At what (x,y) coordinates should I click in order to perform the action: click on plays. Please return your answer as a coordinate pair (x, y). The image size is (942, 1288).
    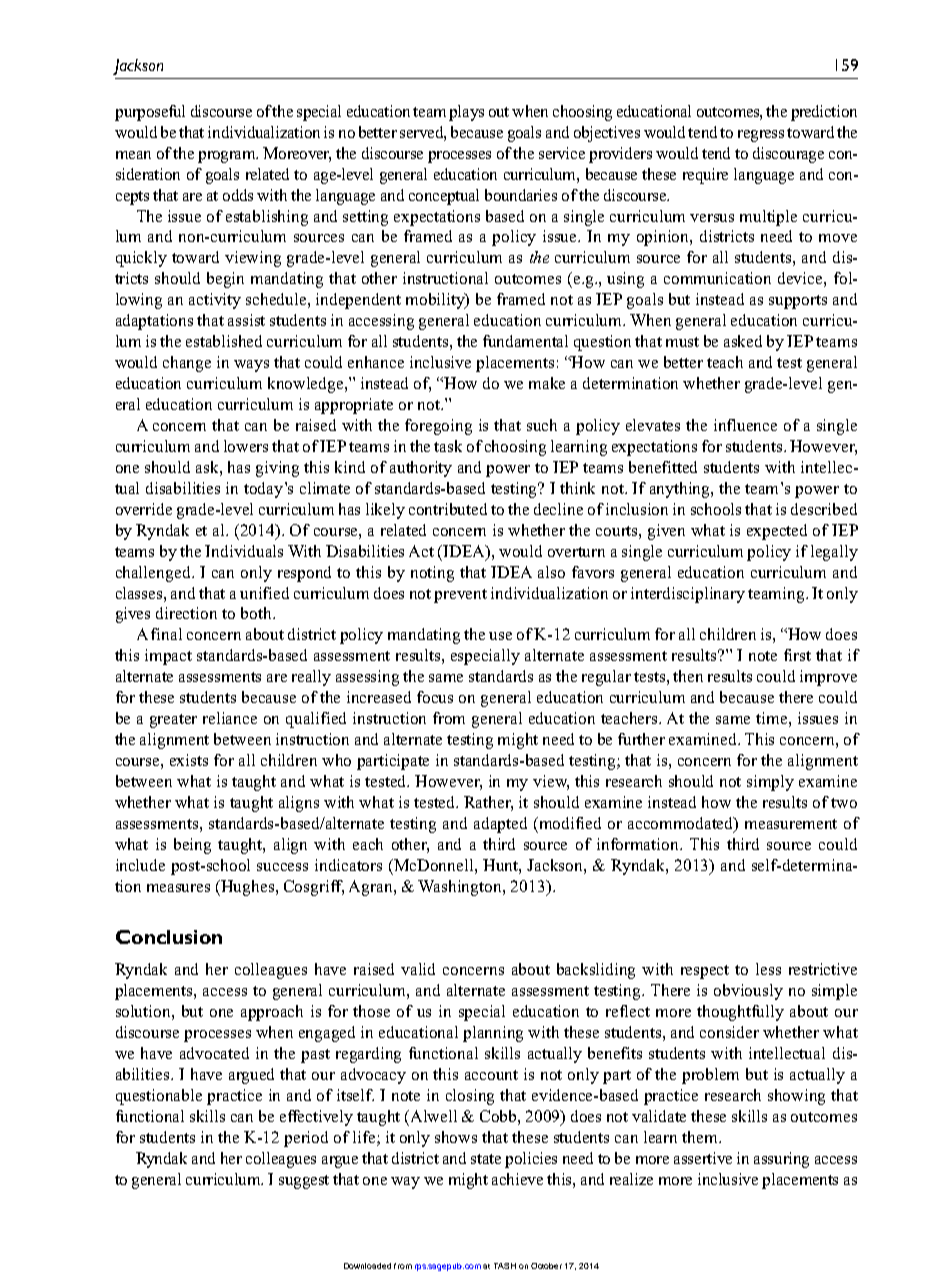
    Looking at the image, I should click on (466, 113).
